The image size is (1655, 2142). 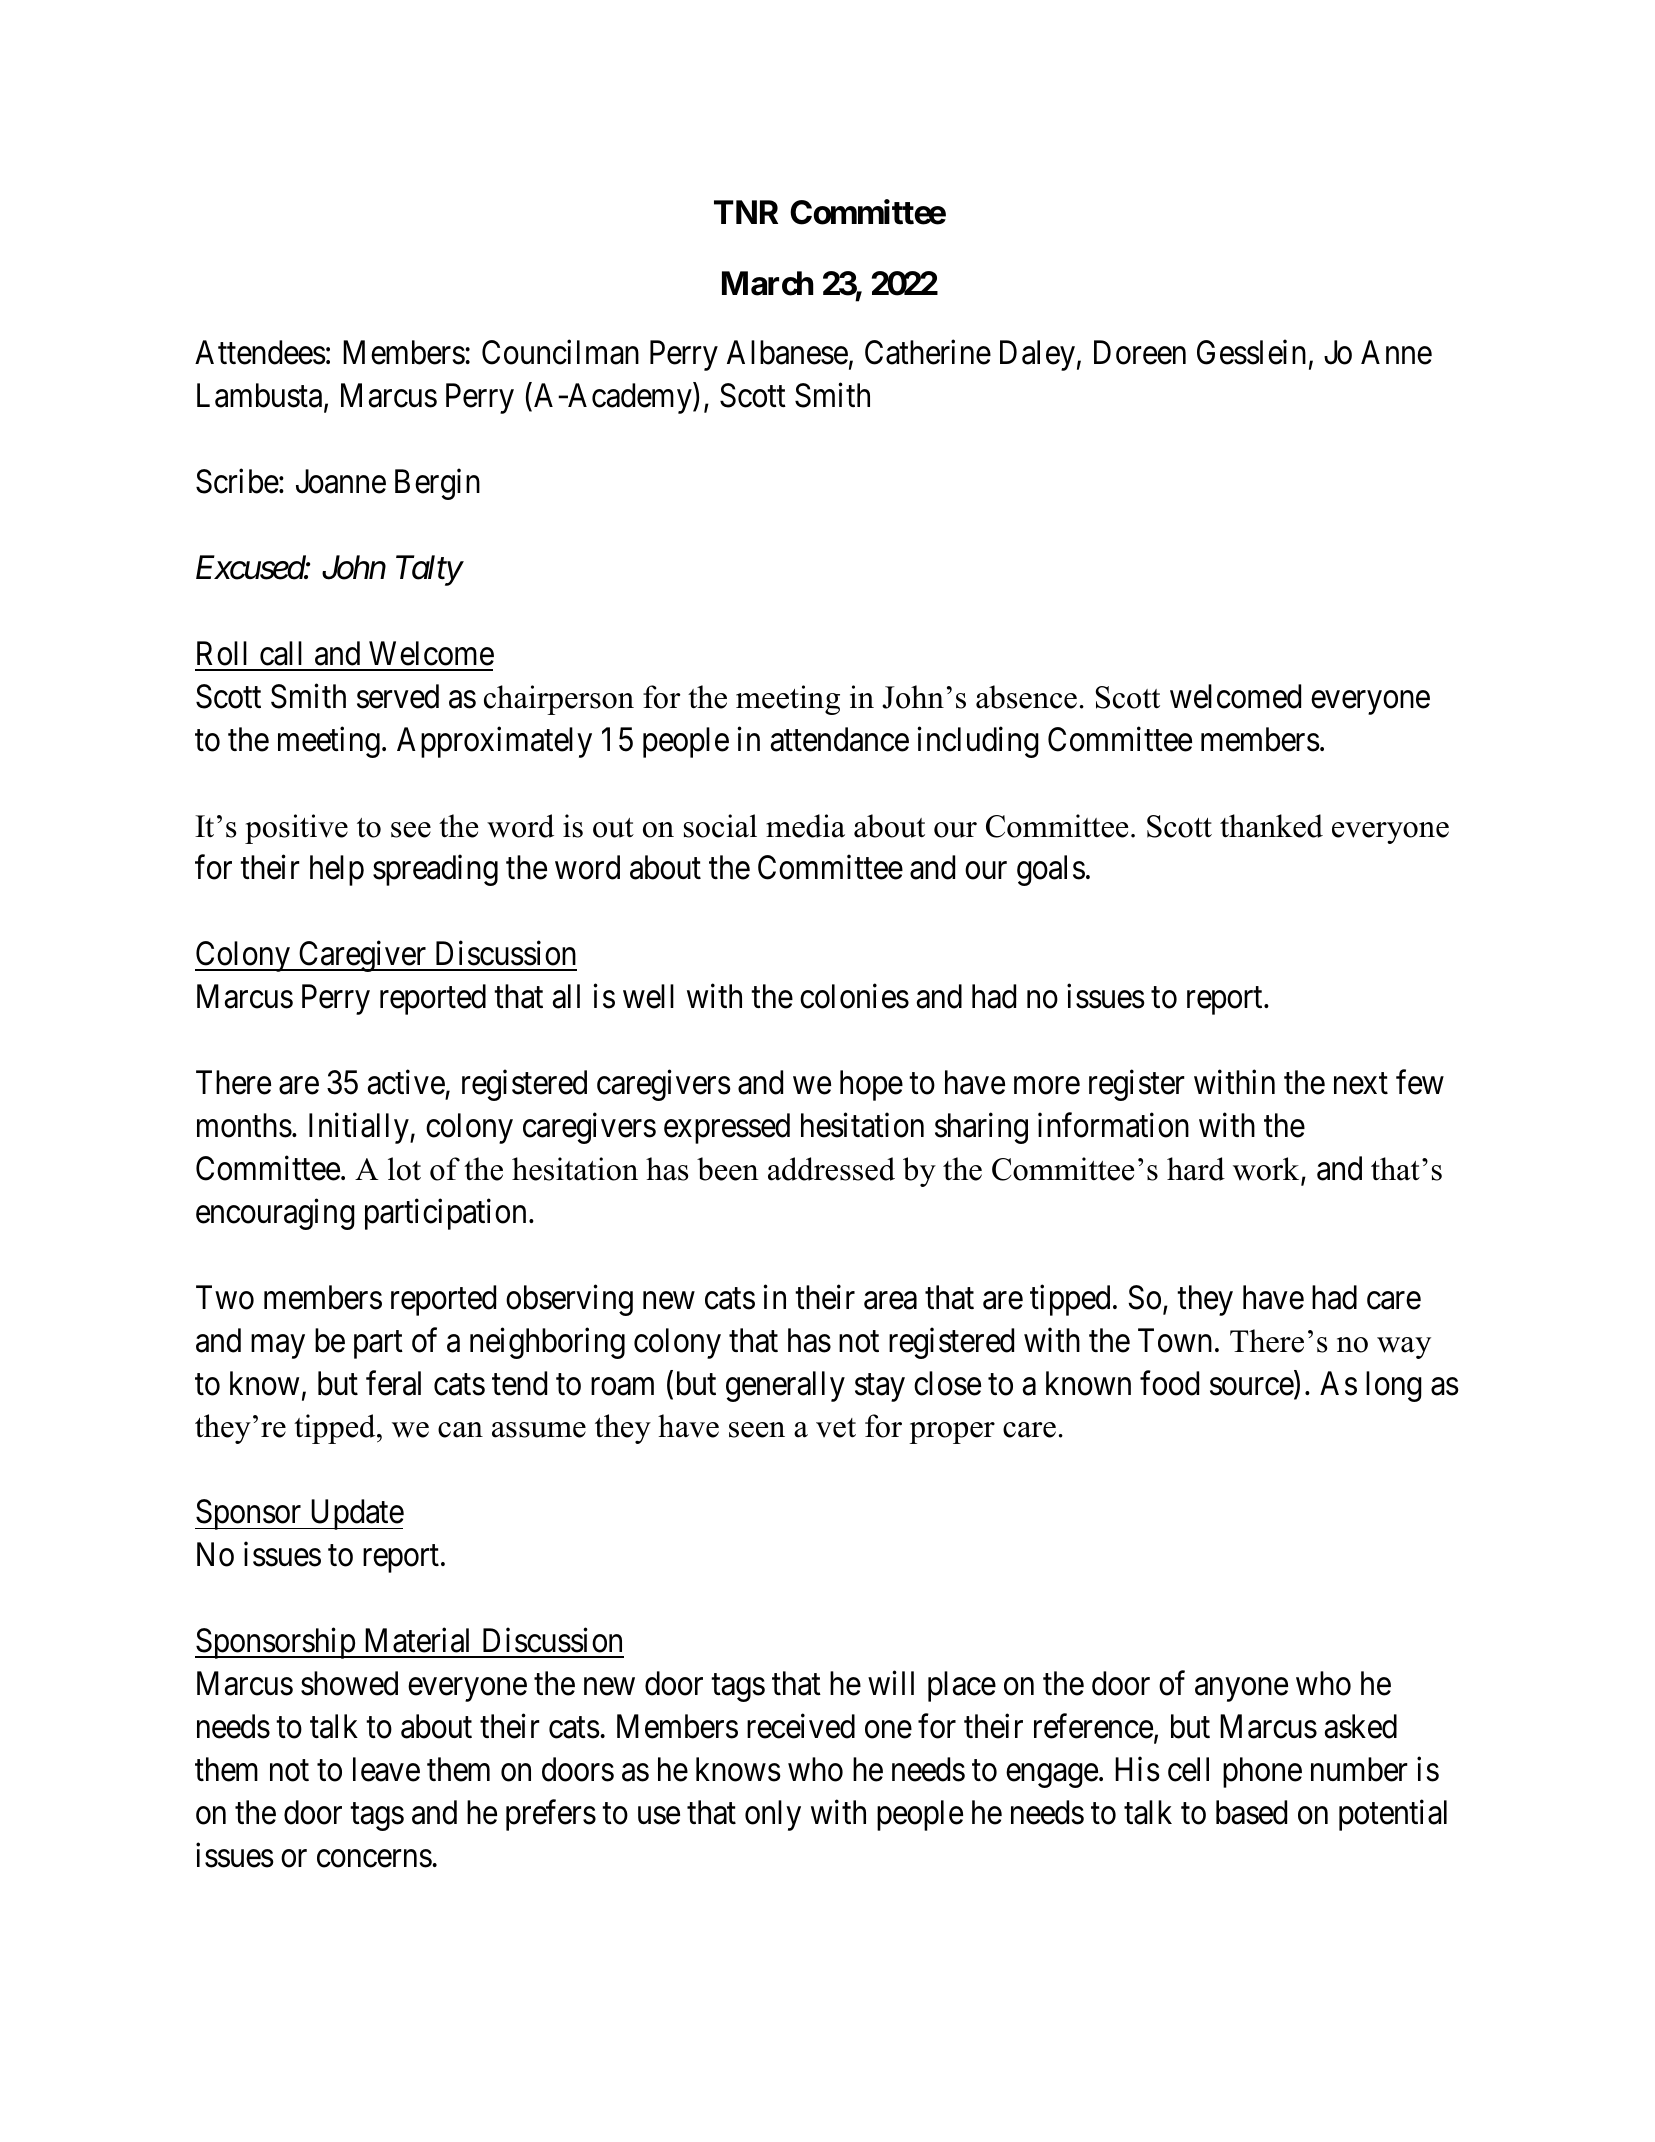 What do you see at coordinates (1140, 353) in the screenshot?
I see `Doreen` at bounding box center [1140, 353].
